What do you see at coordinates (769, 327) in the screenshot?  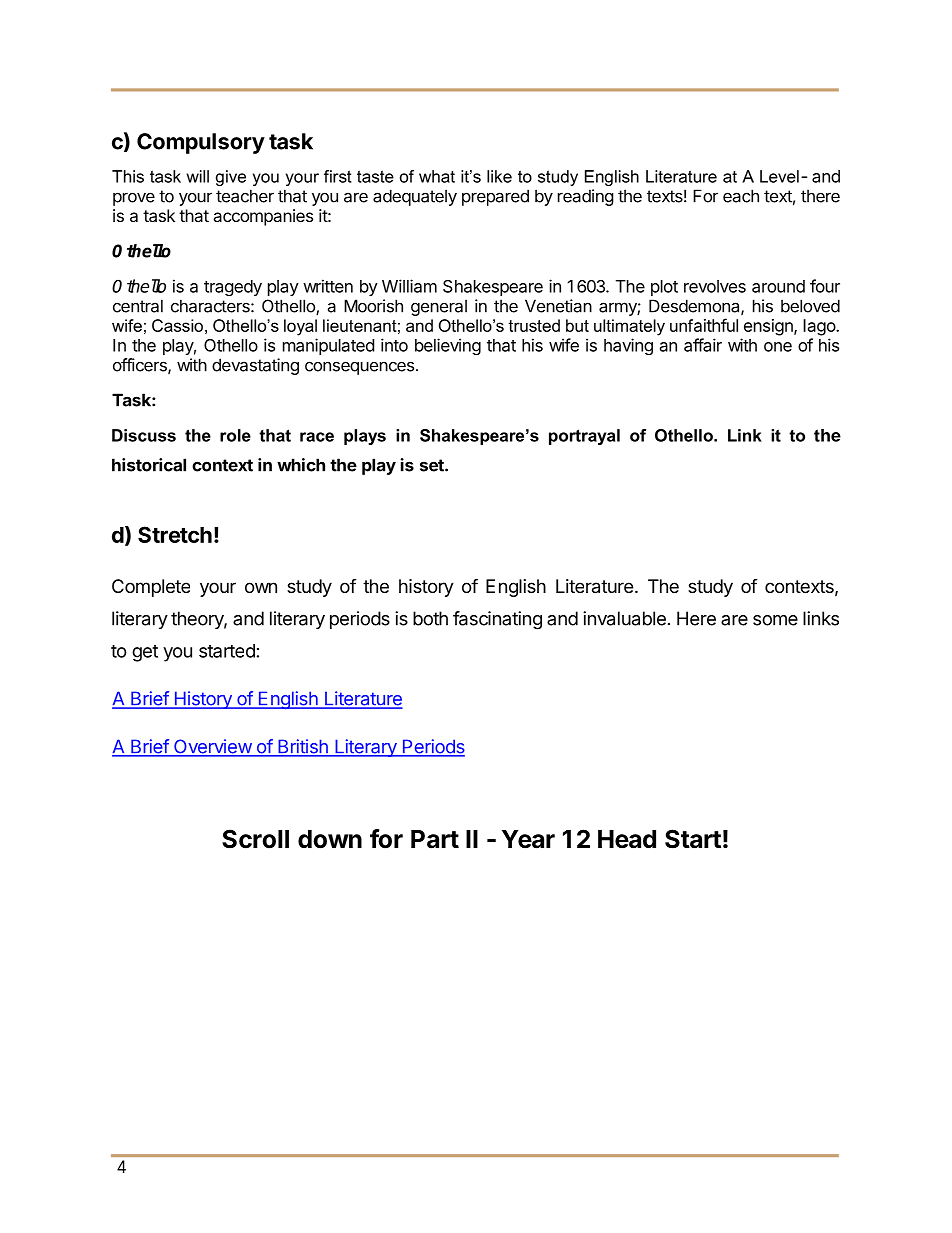 I see `ensign` at bounding box center [769, 327].
